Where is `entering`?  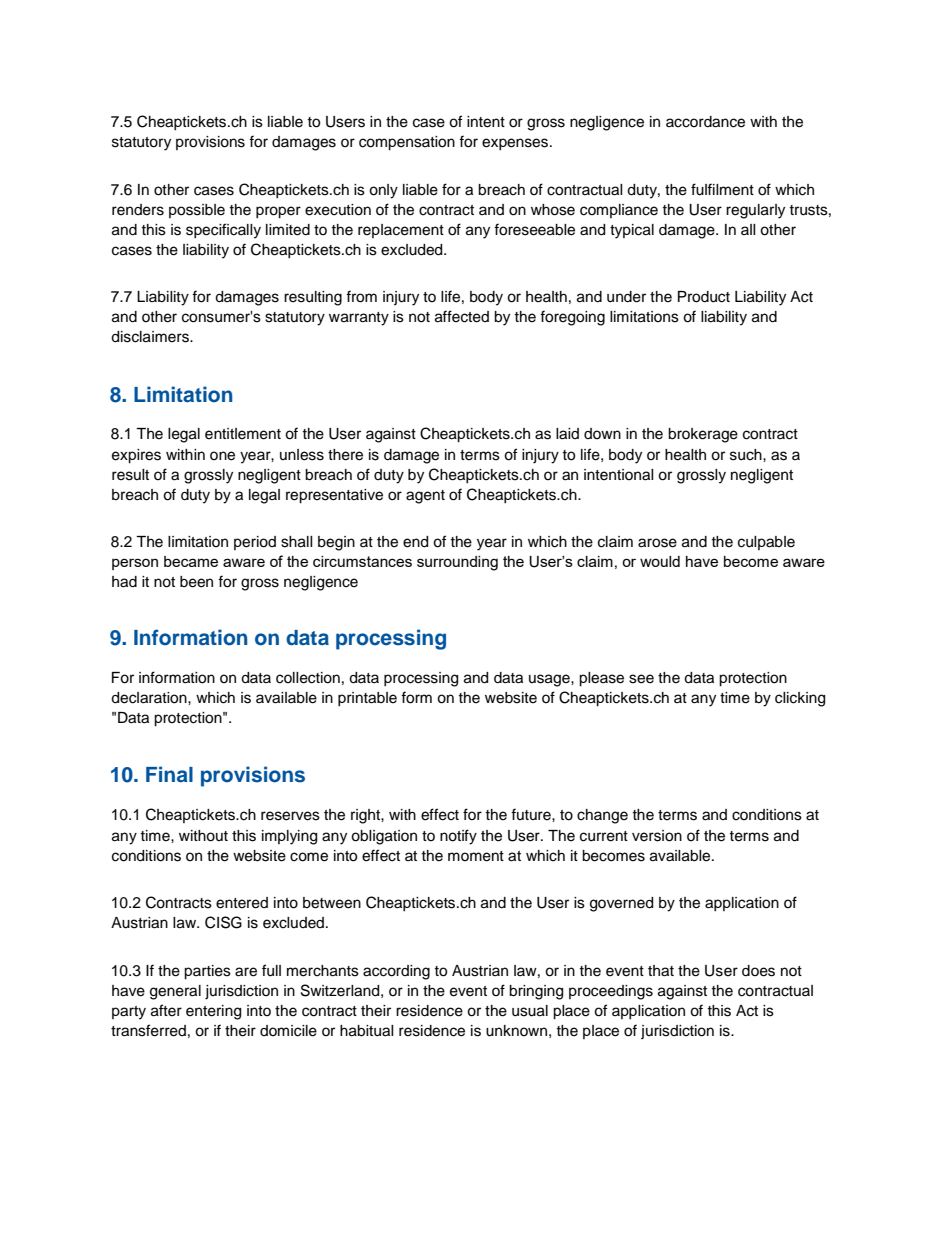 entering is located at coordinates (213, 1012).
